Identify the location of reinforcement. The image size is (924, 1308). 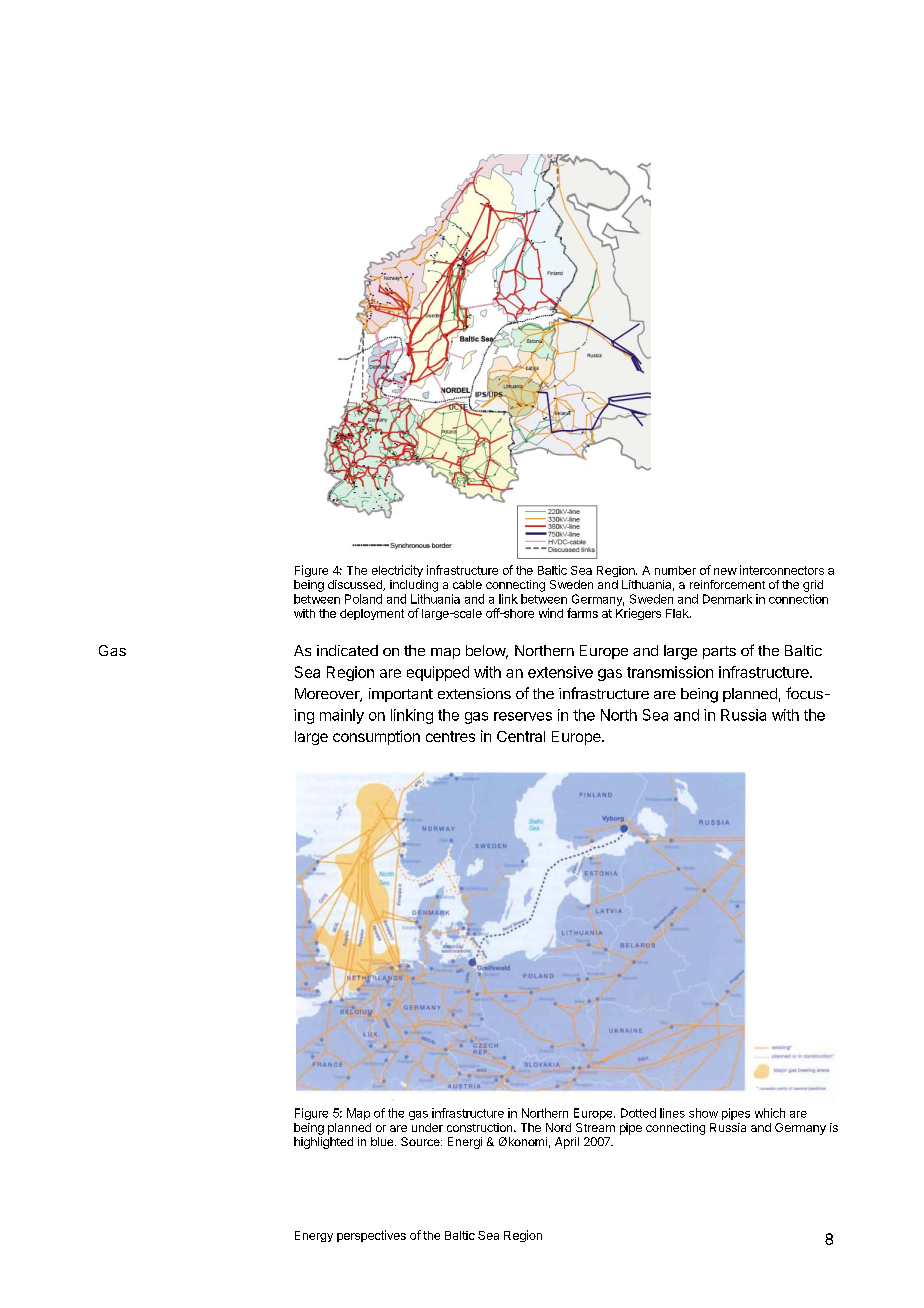
(727, 584).
